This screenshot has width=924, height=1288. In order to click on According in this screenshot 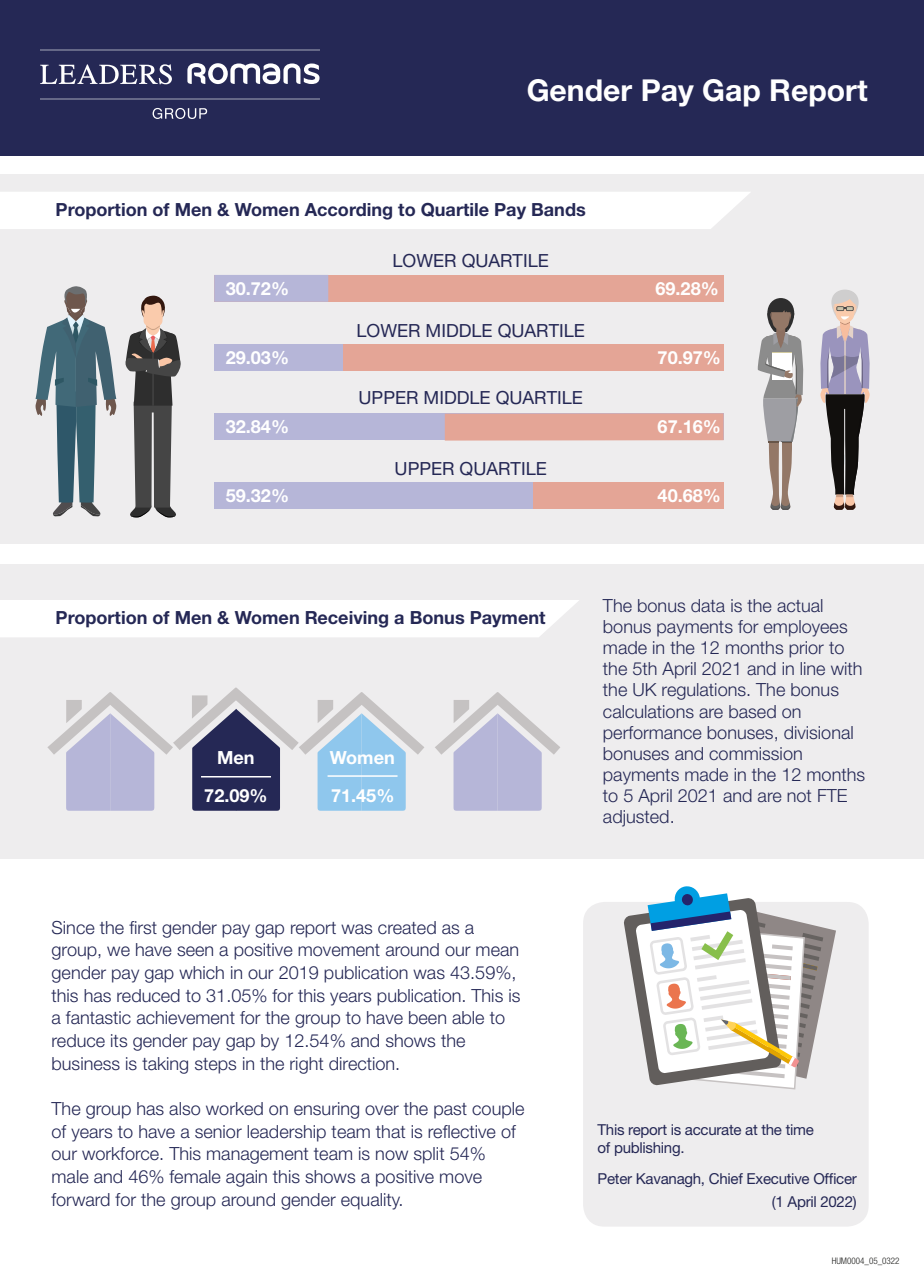, I will do `click(348, 211)`.
